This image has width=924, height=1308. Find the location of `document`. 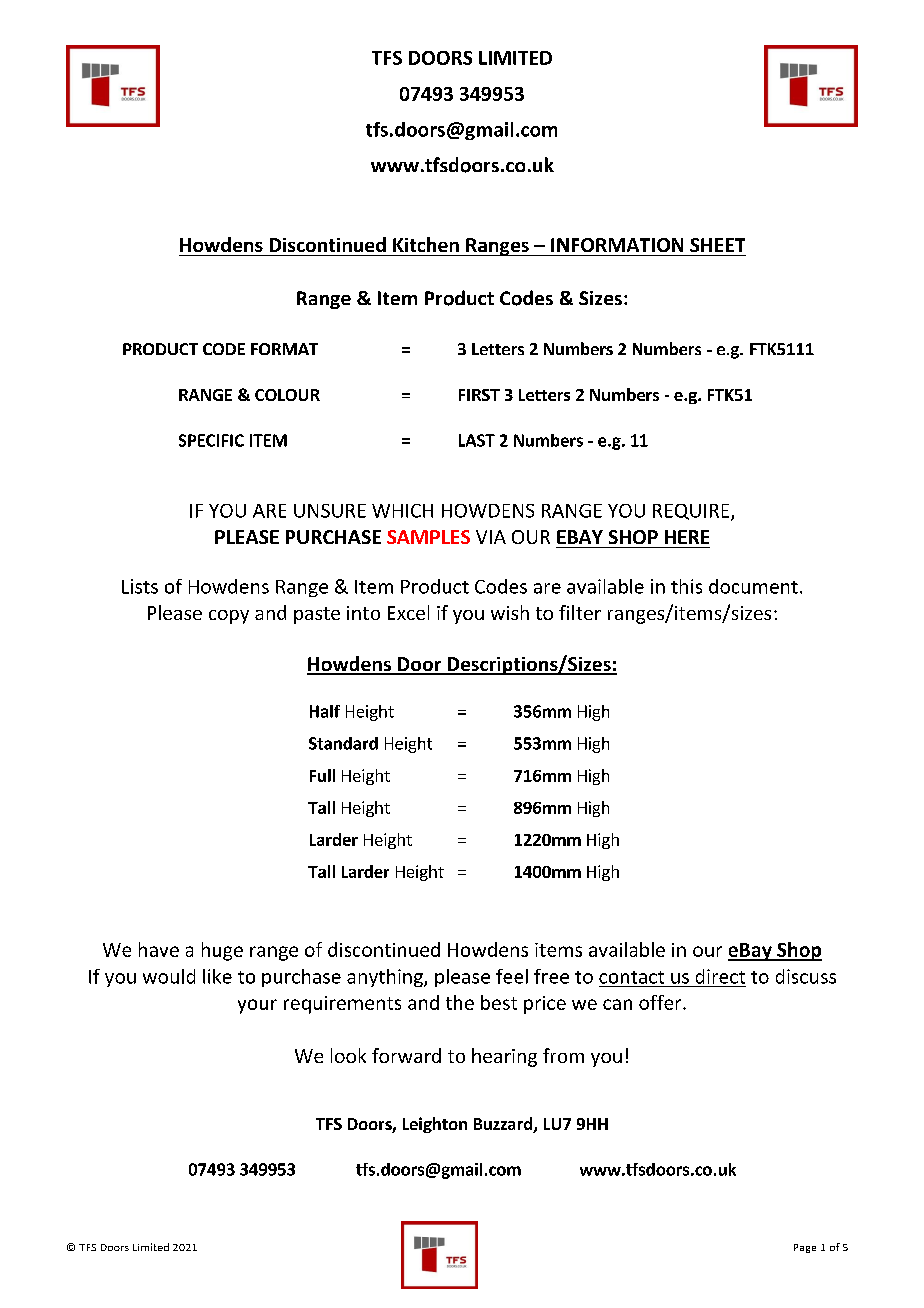

document is located at coordinates (753, 586).
